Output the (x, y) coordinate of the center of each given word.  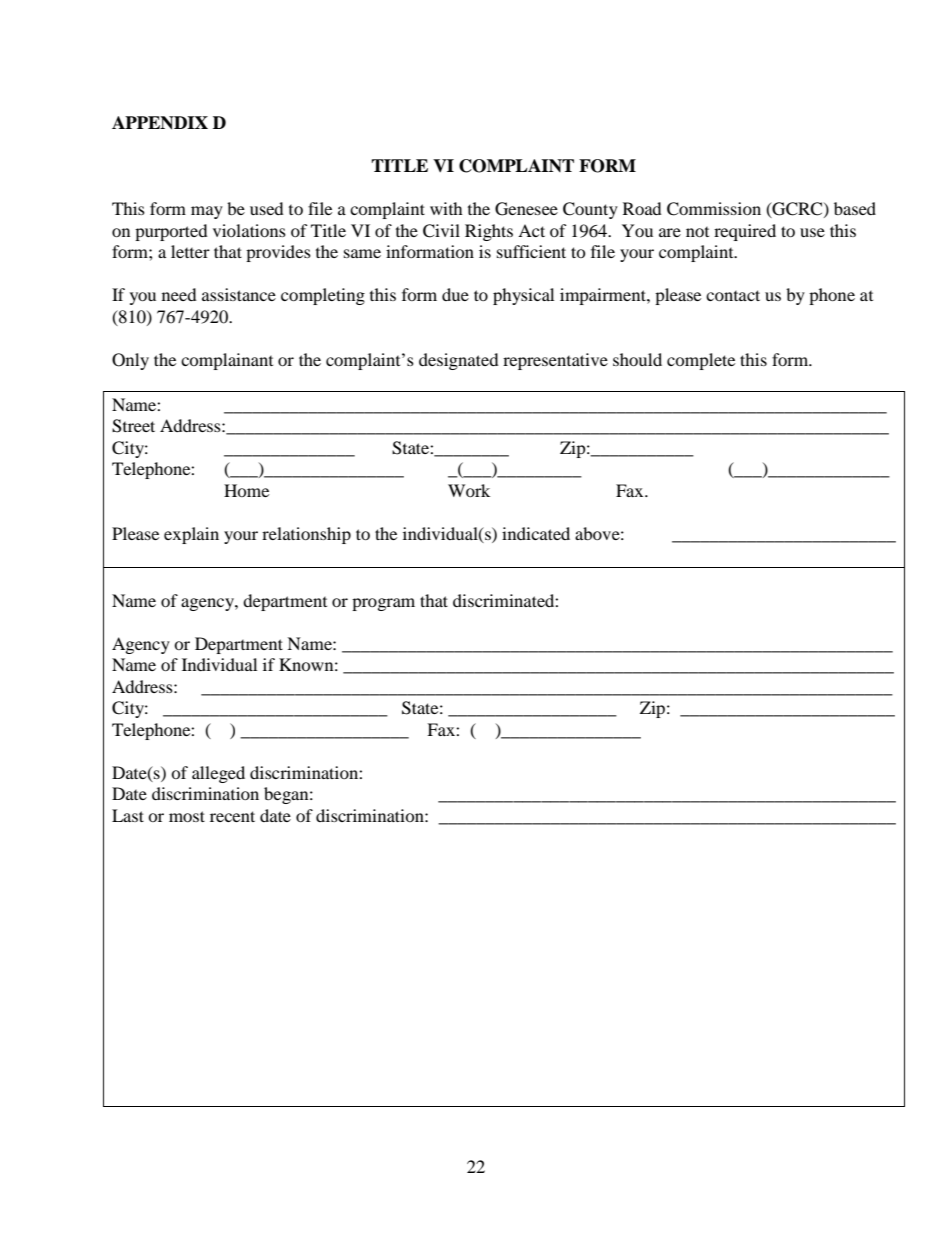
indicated (536, 533)
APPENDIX (160, 123)
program (383, 604)
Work (469, 490)
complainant (227, 361)
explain (191, 535)
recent (232, 816)
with (446, 208)
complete (701, 361)
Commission (714, 209)
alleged (218, 774)
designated (459, 361)
